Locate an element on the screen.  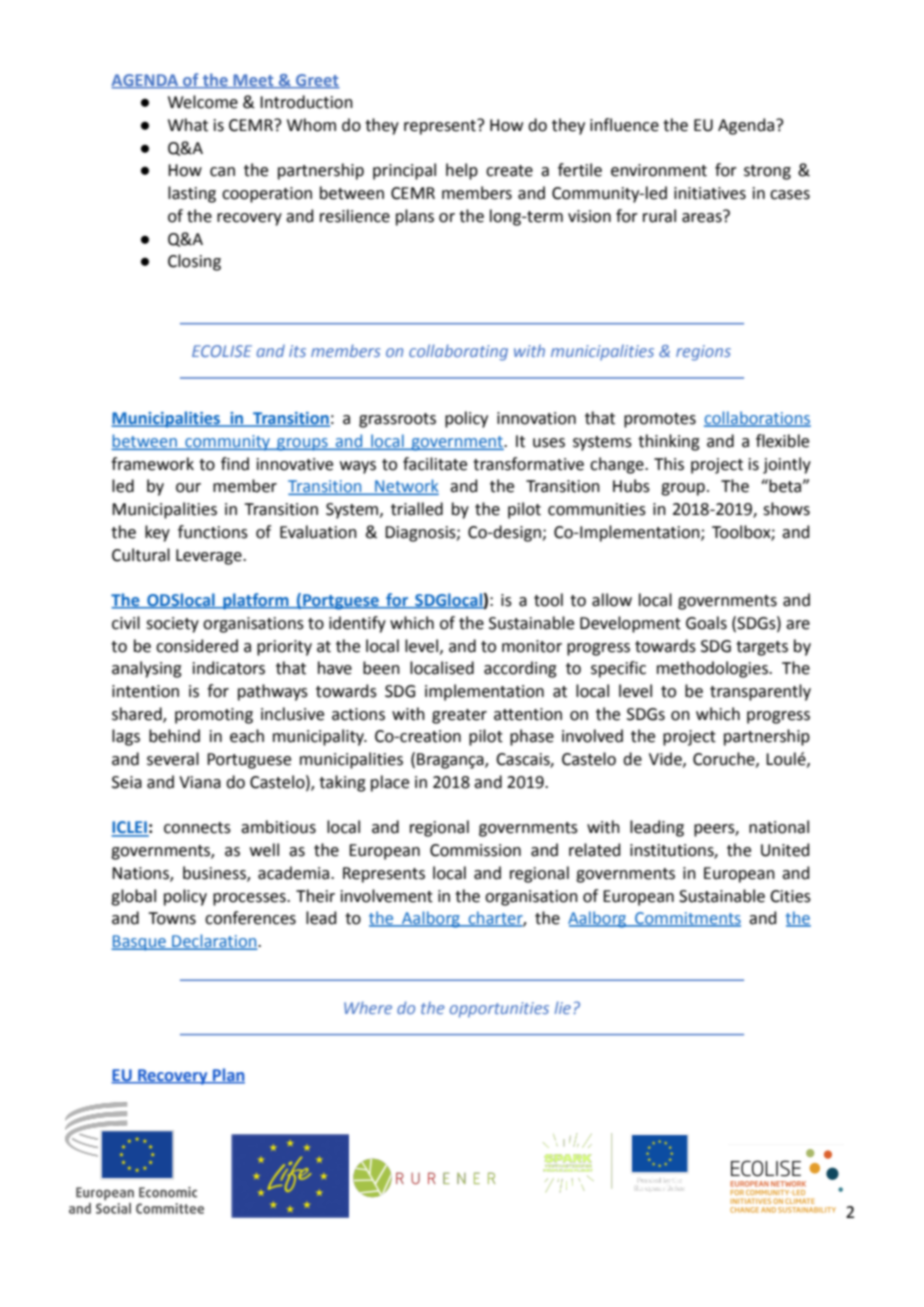
Declaration is located at coordinates (214, 942).
